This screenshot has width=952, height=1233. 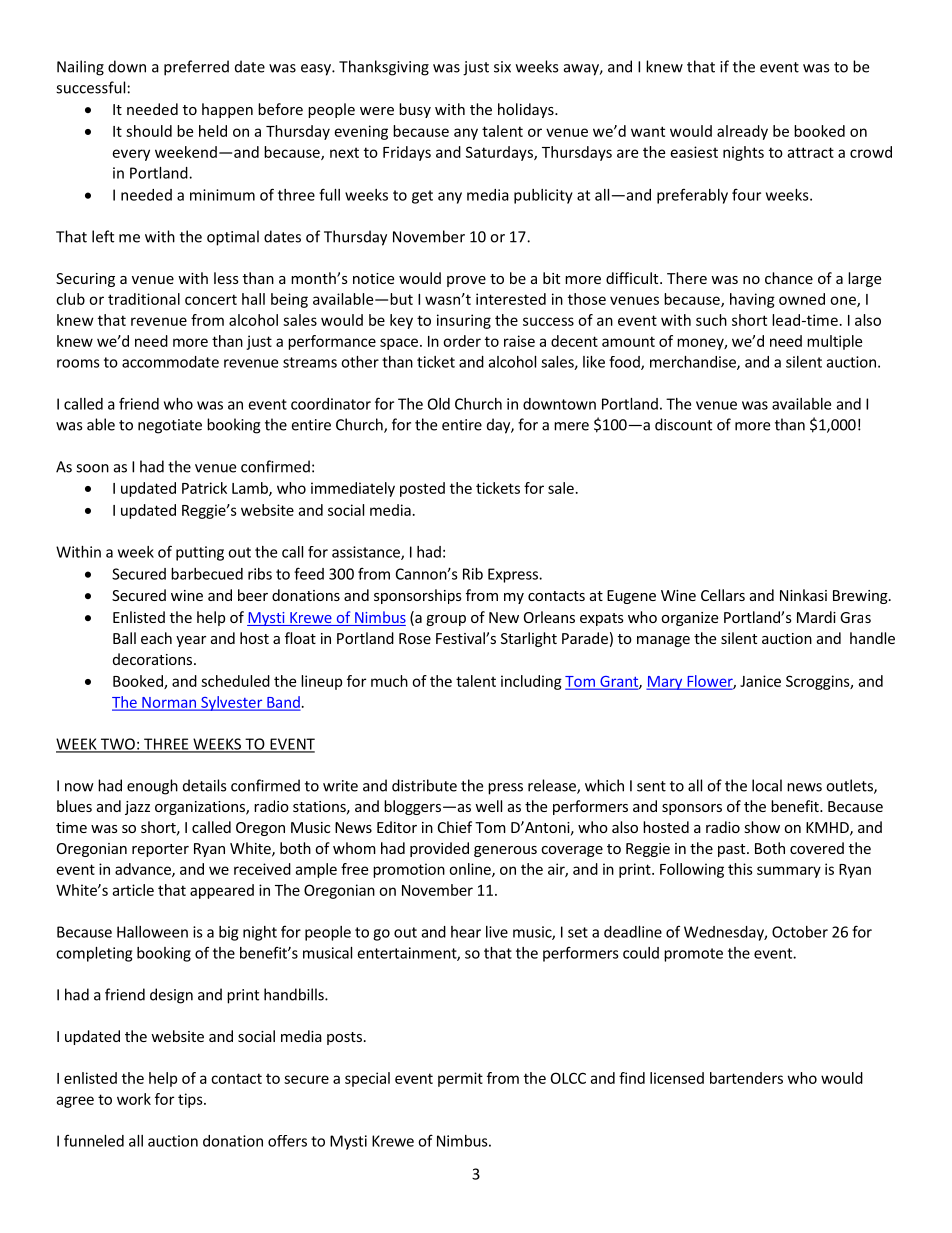 I want to click on negotiate, so click(x=170, y=426).
